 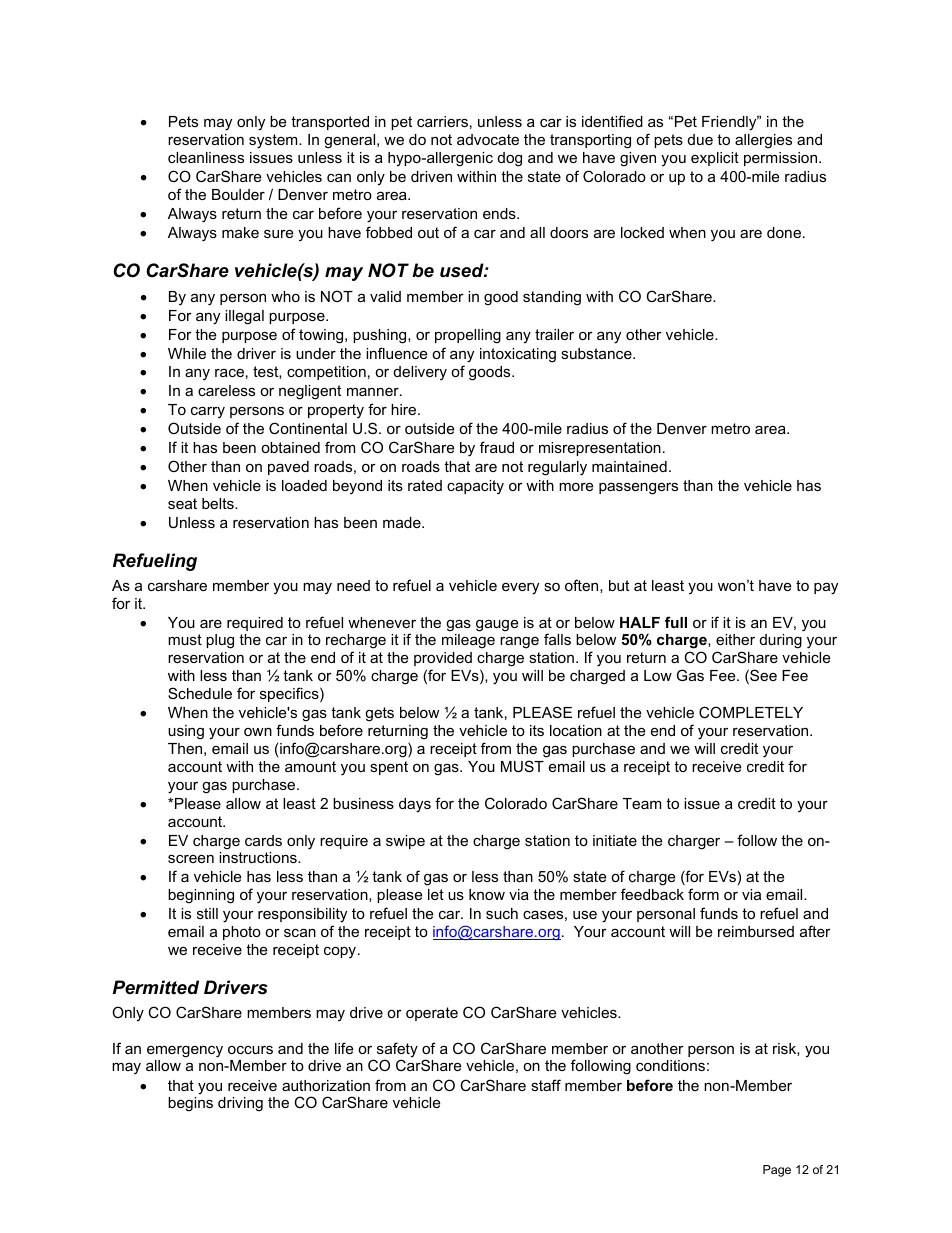 What do you see at coordinates (488, 139) in the screenshot?
I see `advocate` at bounding box center [488, 139].
